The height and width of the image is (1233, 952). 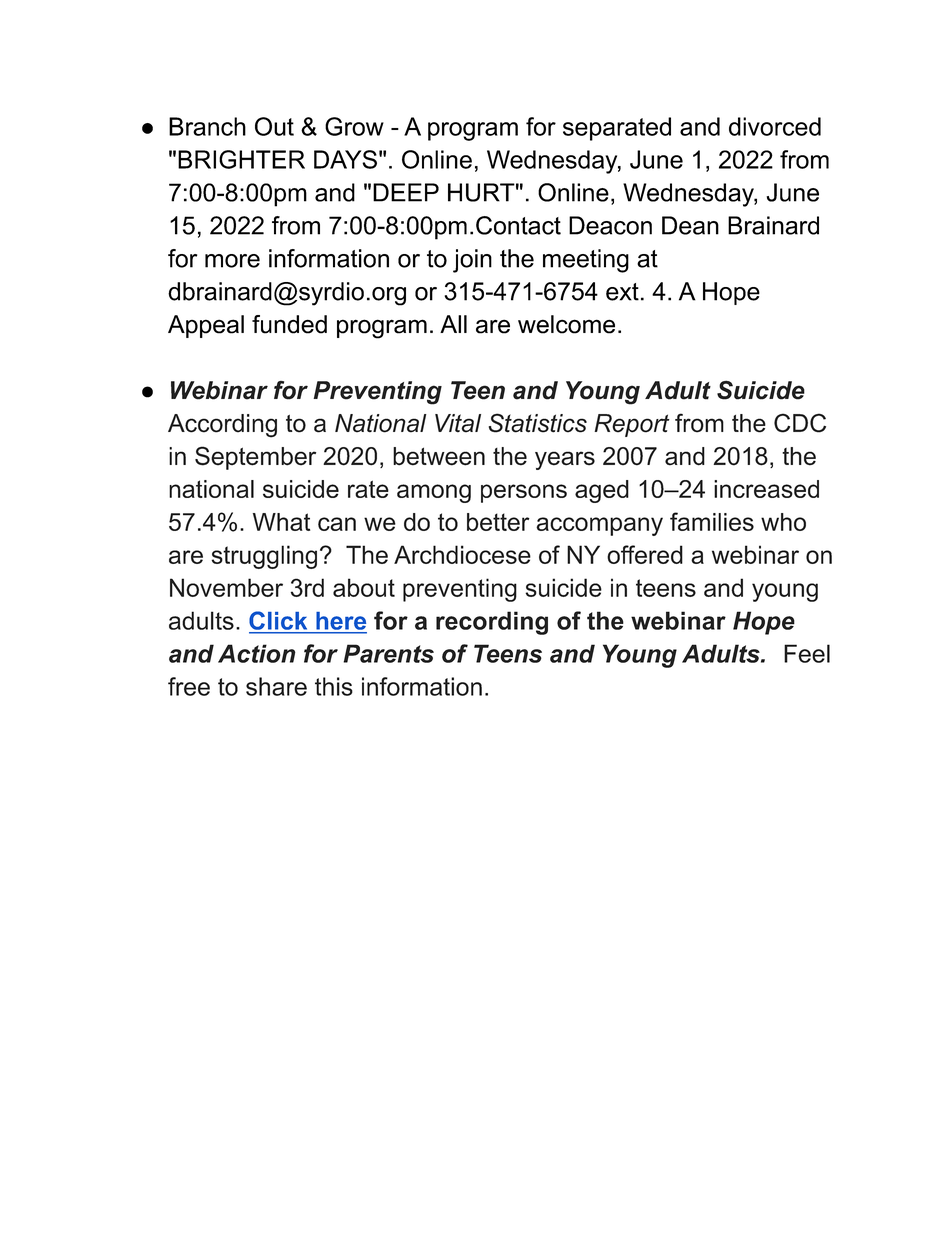 What do you see at coordinates (775, 126) in the image?
I see `divorced` at bounding box center [775, 126].
